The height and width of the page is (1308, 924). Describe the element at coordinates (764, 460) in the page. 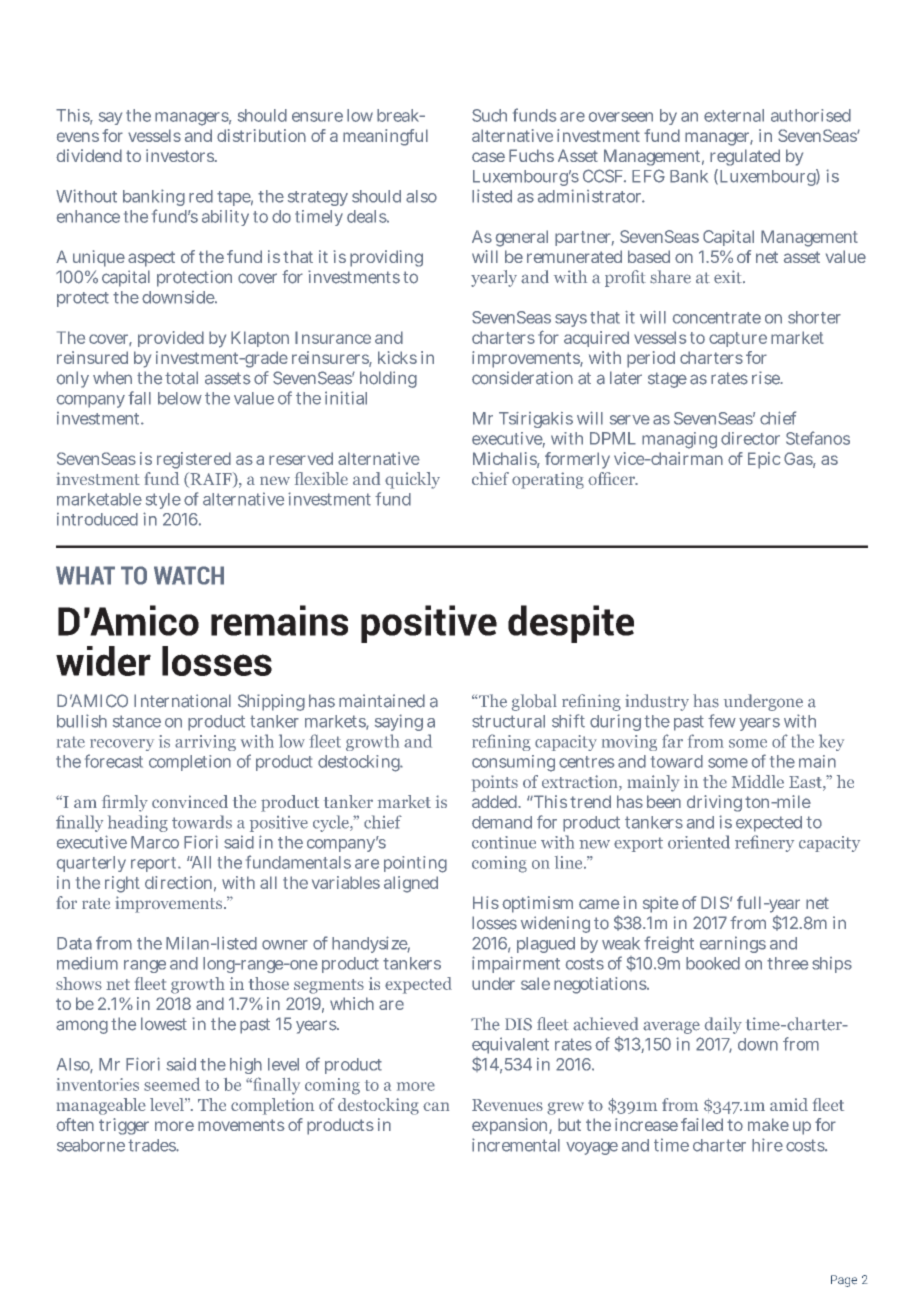

I see `Epic` at that location.
